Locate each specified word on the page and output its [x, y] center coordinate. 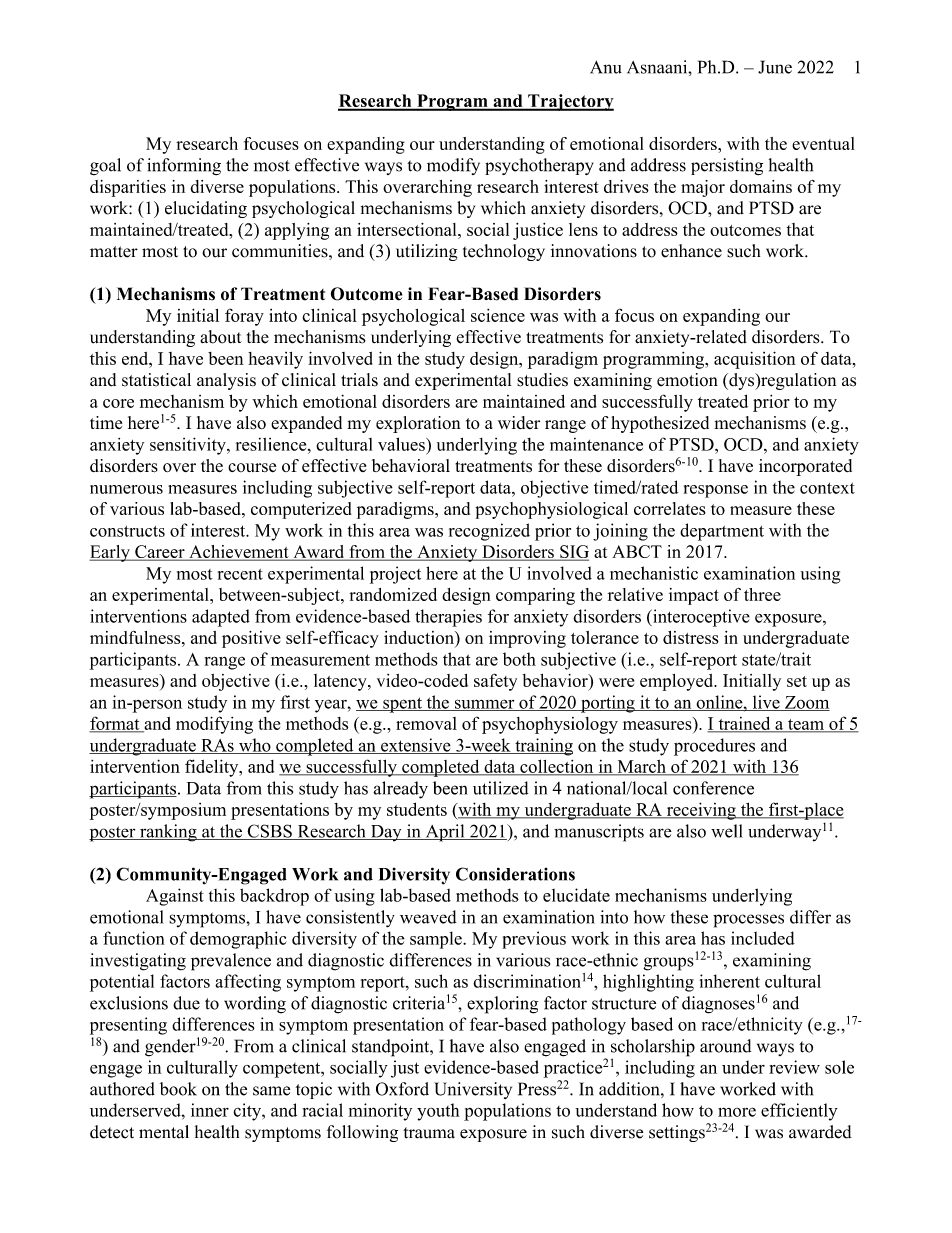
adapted [221, 618]
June [775, 67]
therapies [448, 618]
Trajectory [570, 102]
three [762, 594]
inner [210, 1110]
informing [184, 166]
